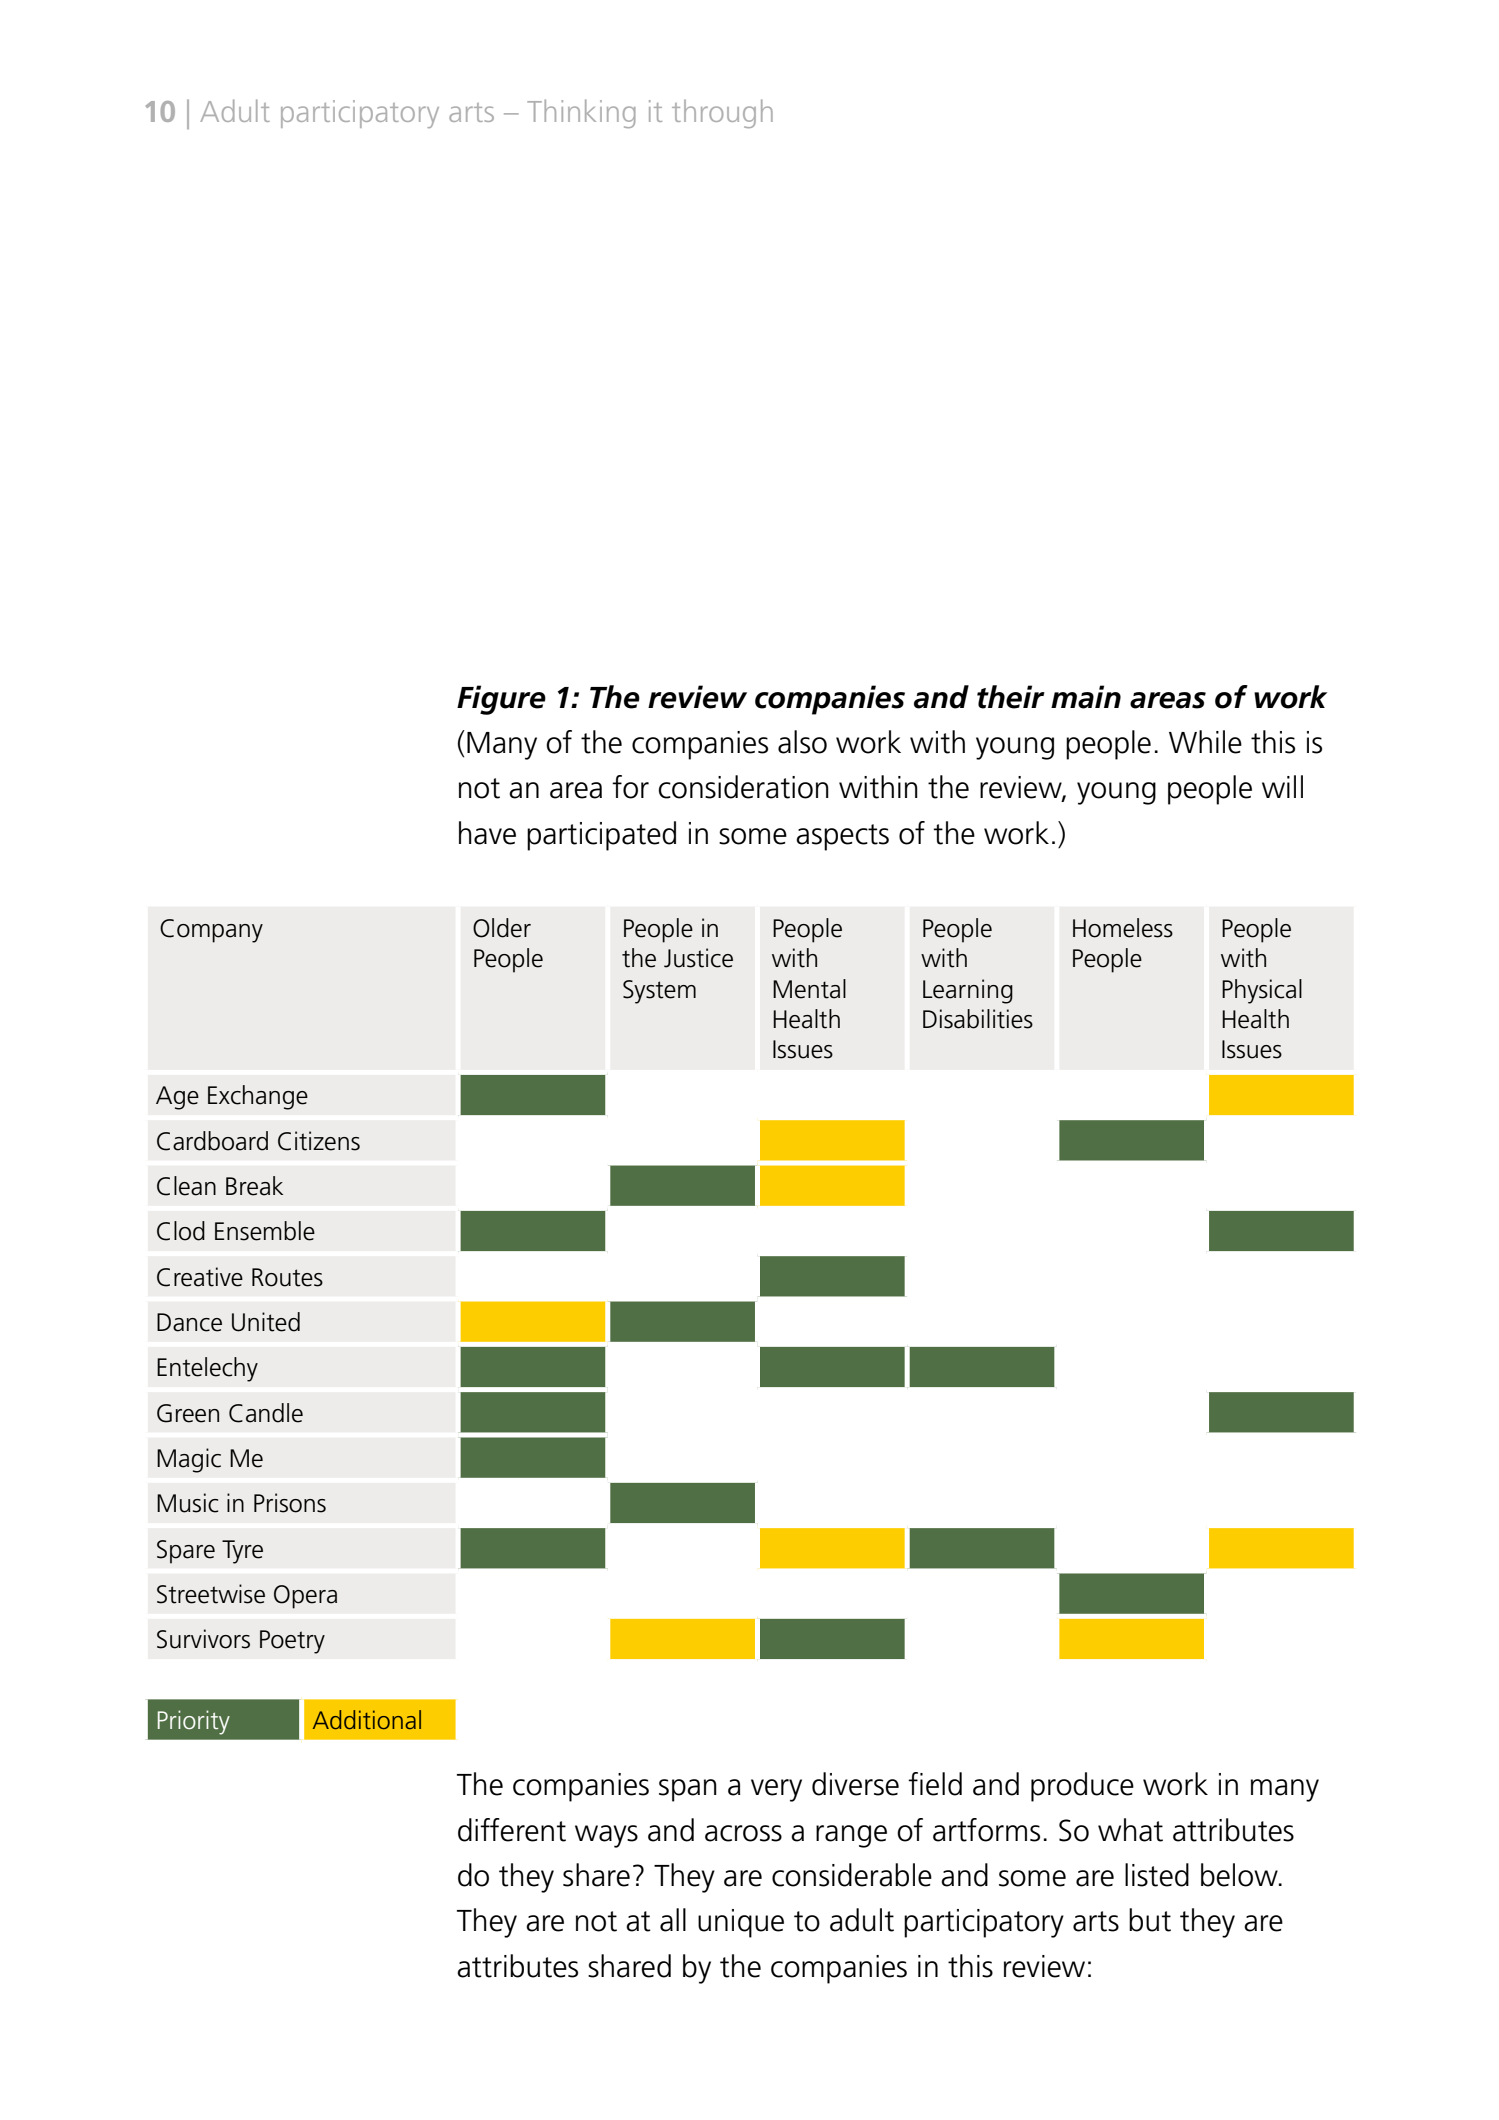 The image size is (1499, 2120). What do you see at coordinates (659, 992) in the screenshot?
I see `System` at bounding box center [659, 992].
